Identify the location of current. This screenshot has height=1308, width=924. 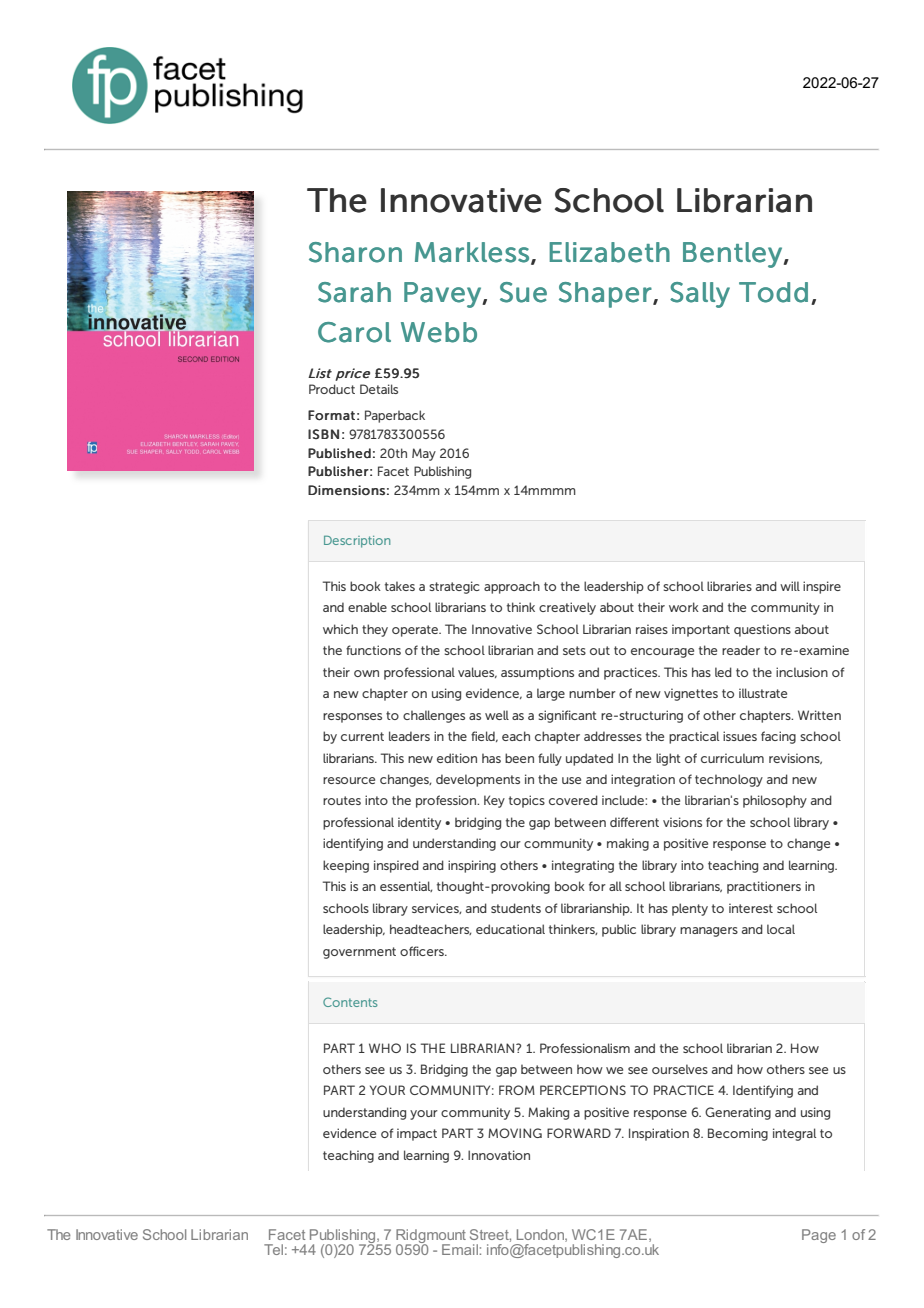
(362, 736).
